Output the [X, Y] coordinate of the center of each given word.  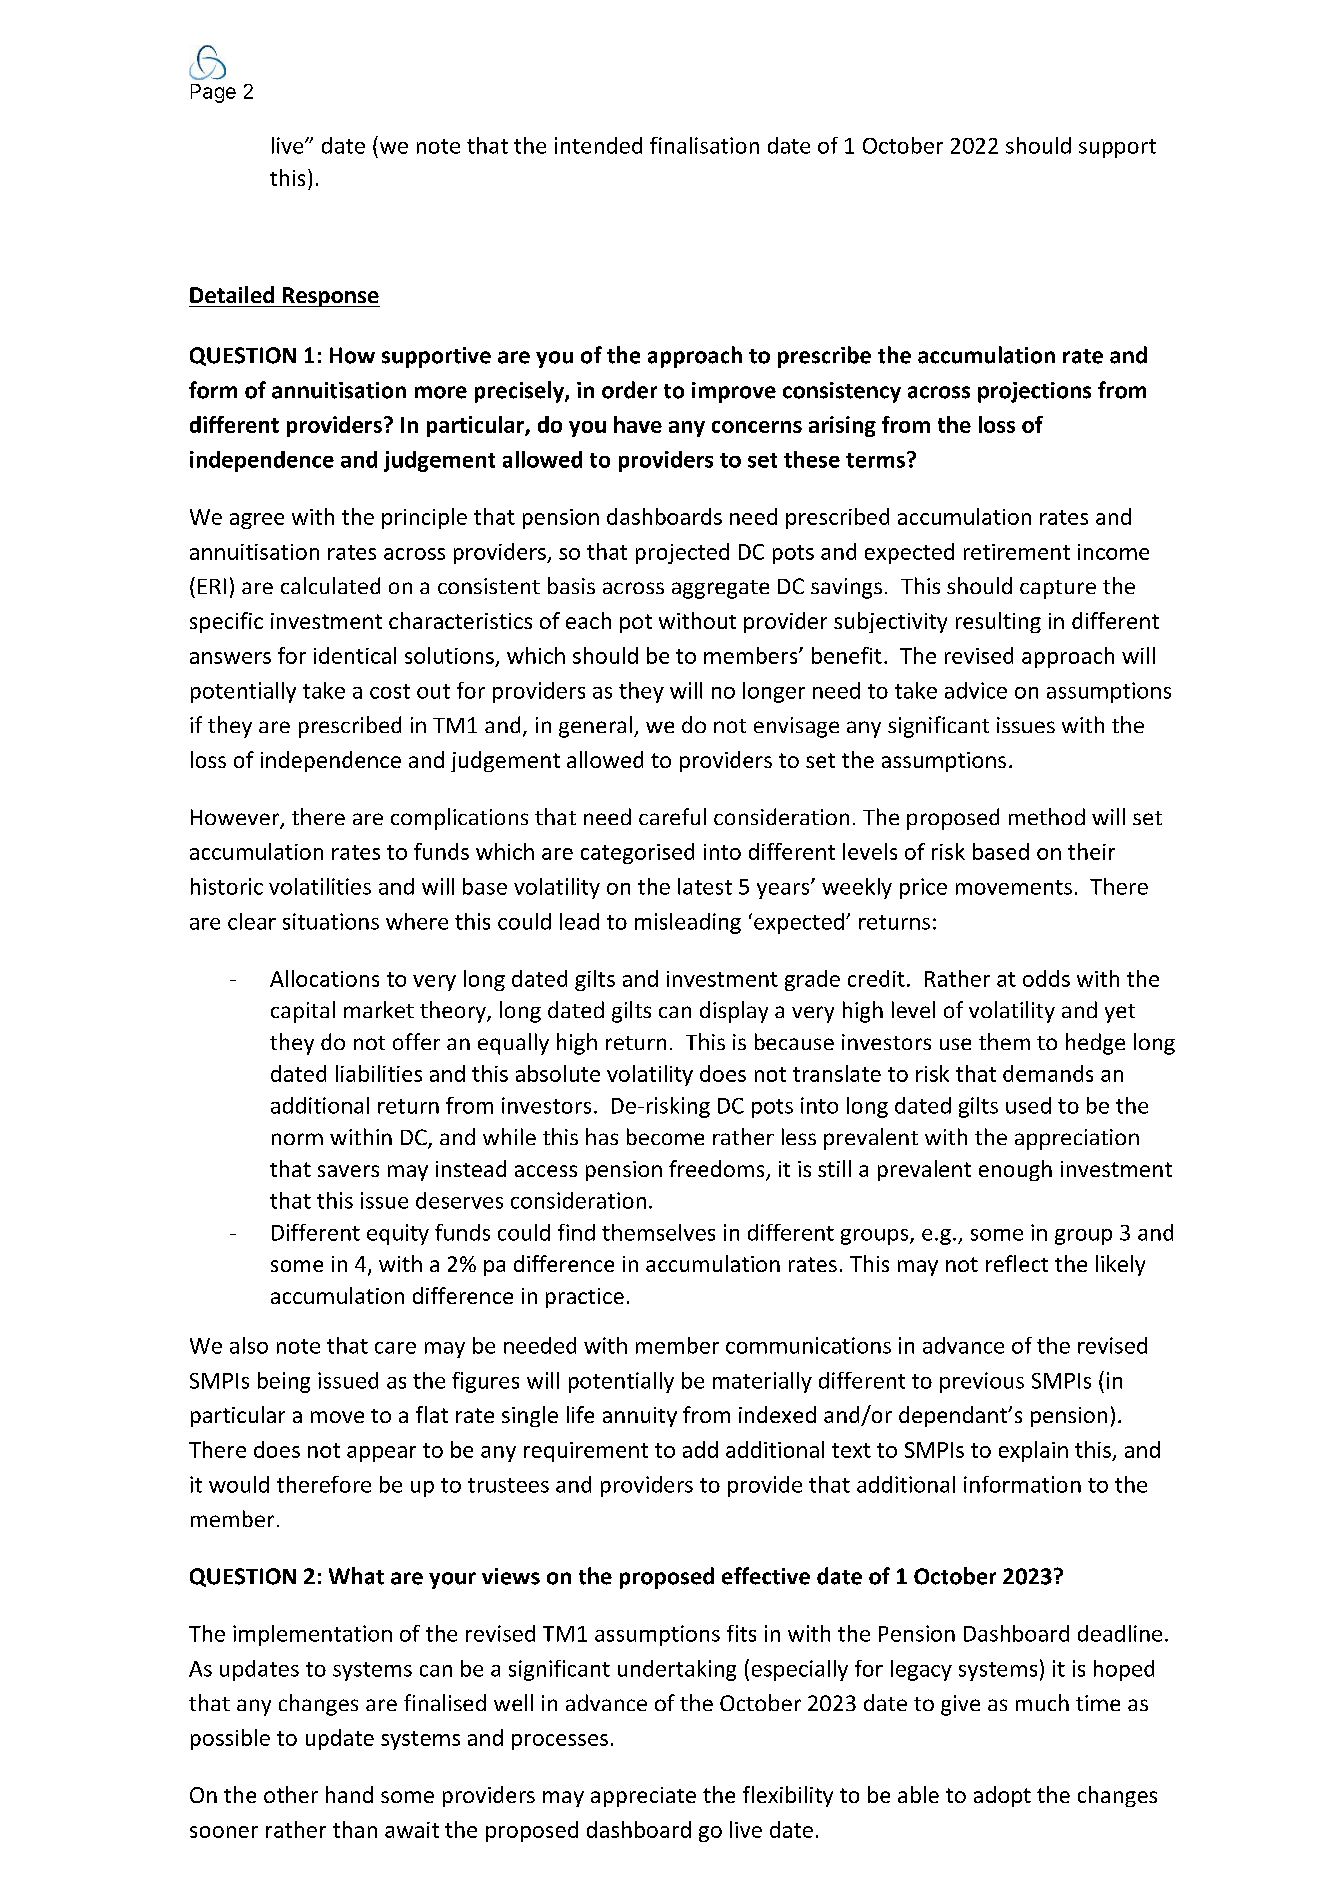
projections [1034, 392]
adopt [1002, 1796]
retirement [1017, 552]
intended [598, 145]
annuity [640, 1417]
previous [982, 1382]
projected [682, 553]
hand [349, 1794]
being [284, 1382]
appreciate [643, 1797]
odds [1046, 978]
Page [213, 93]
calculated [330, 585]
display [734, 1012]
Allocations [324, 978]
